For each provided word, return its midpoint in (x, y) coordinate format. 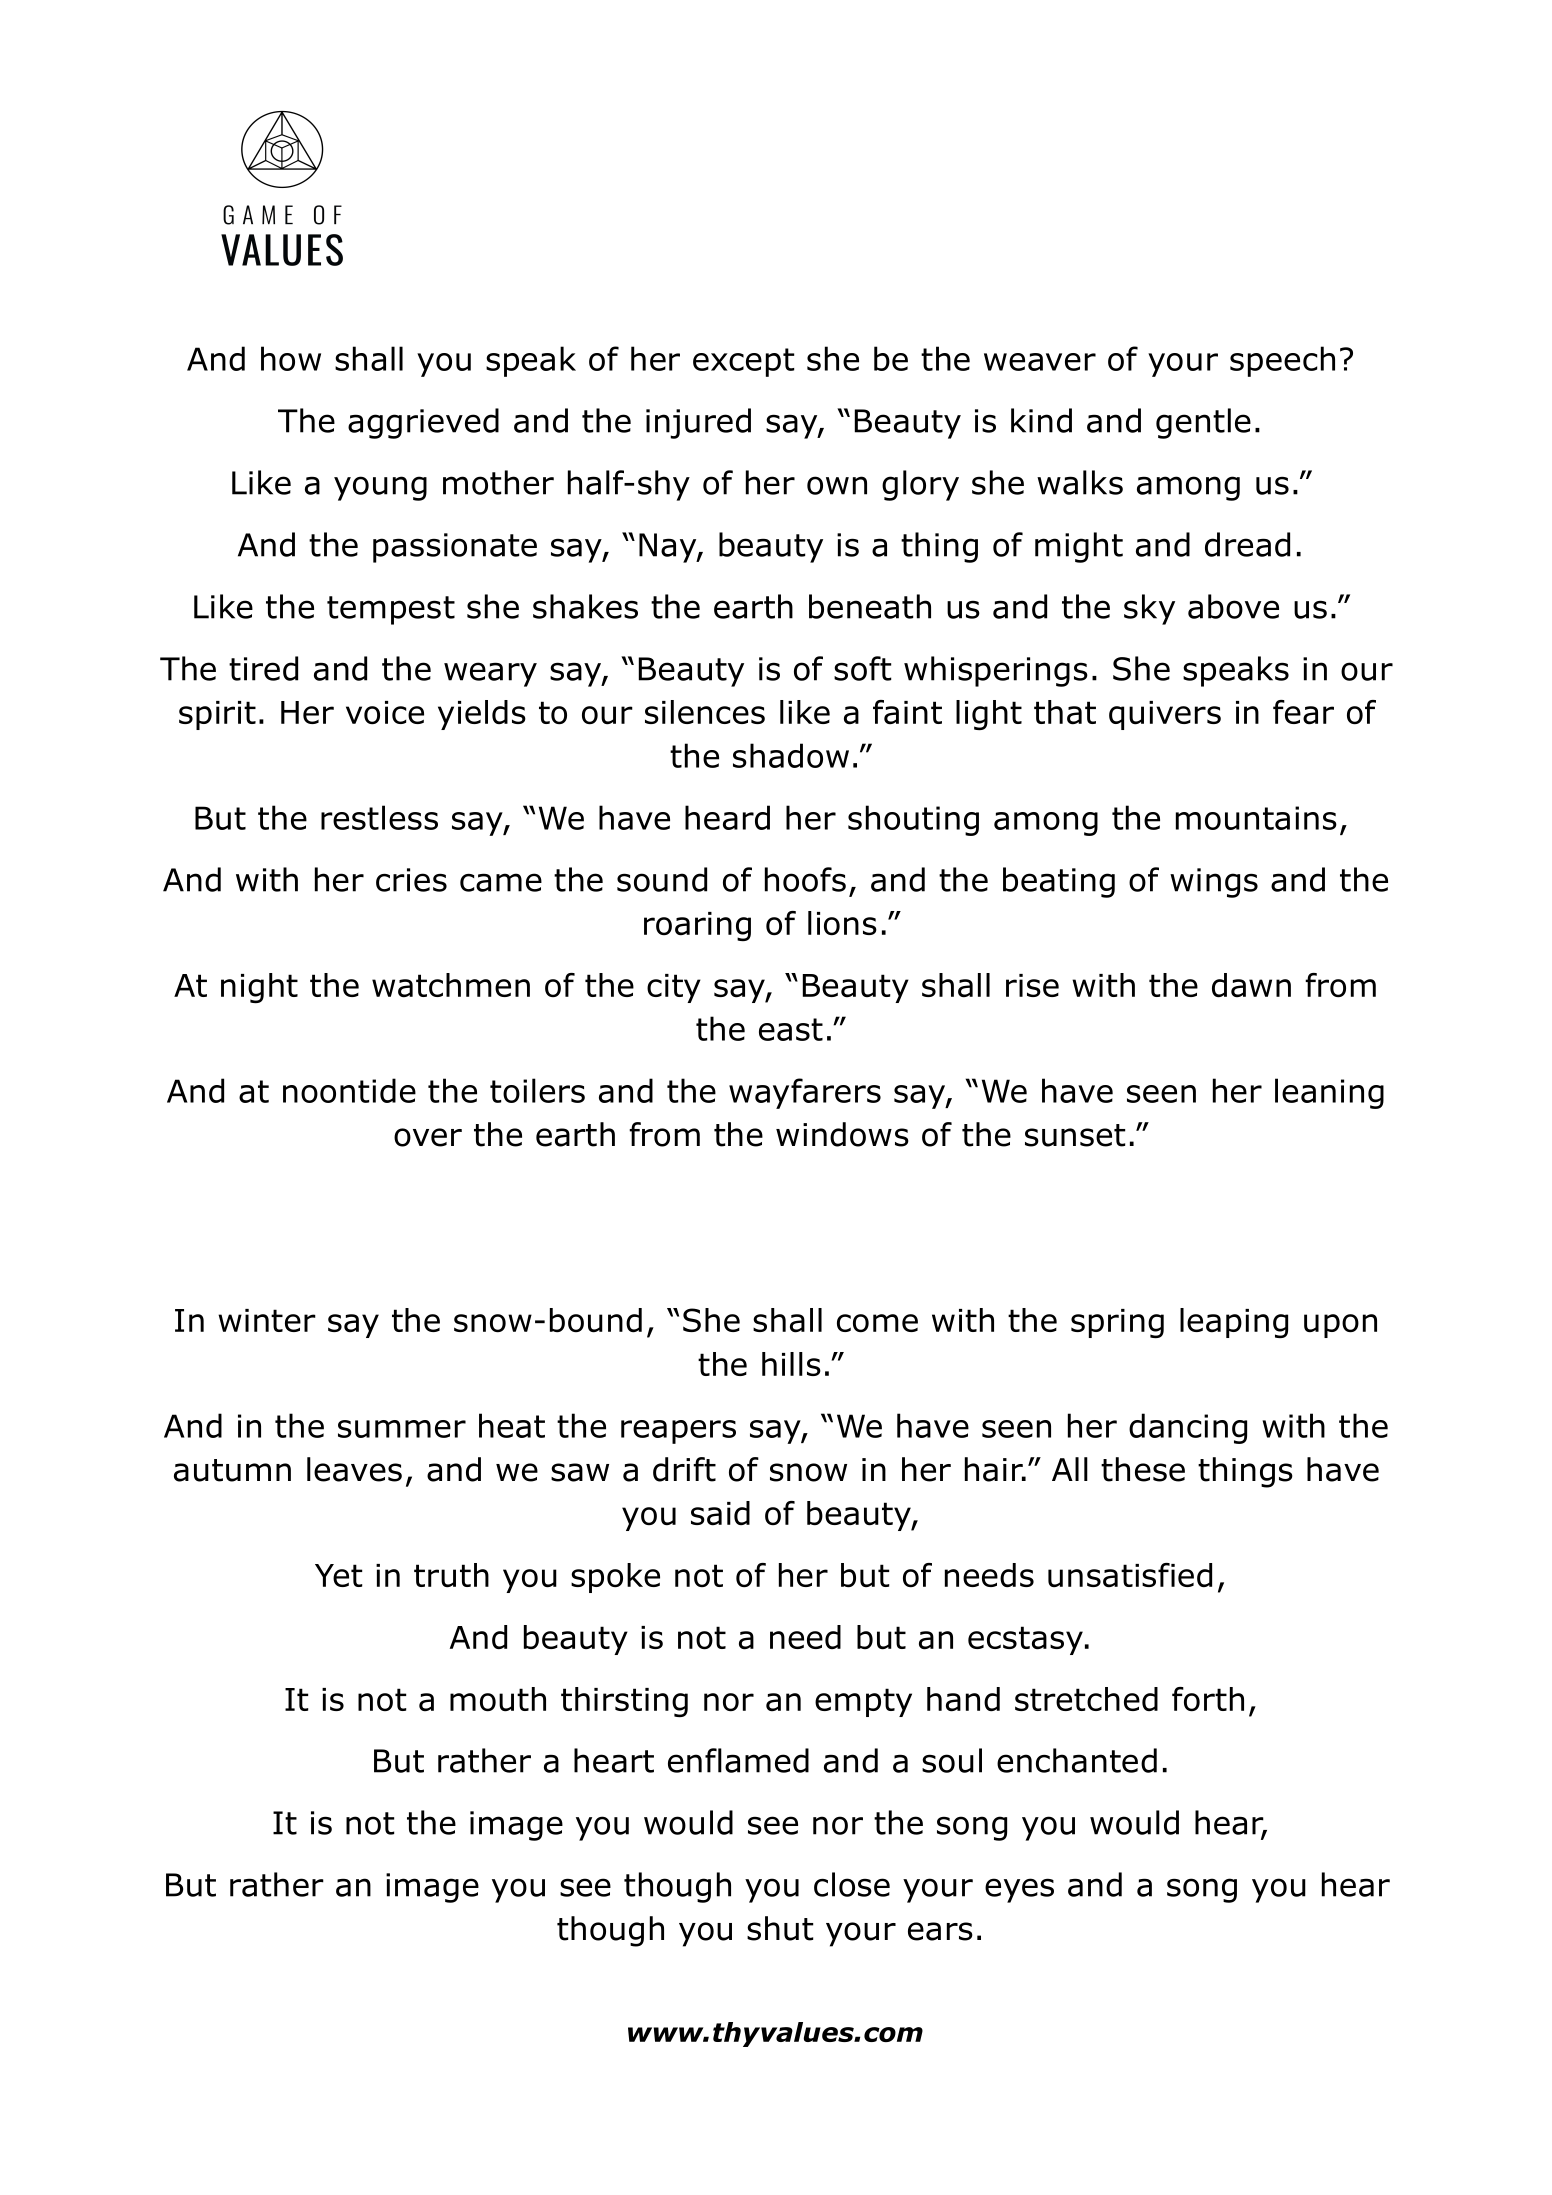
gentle (1203, 423)
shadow (791, 755)
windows (842, 1134)
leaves (354, 1469)
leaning (1329, 1093)
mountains (1256, 818)
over (428, 1137)
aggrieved (423, 423)
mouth (498, 1699)
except (743, 362)
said (720, 1513)
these (1143, 1469)
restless (379, 817)
